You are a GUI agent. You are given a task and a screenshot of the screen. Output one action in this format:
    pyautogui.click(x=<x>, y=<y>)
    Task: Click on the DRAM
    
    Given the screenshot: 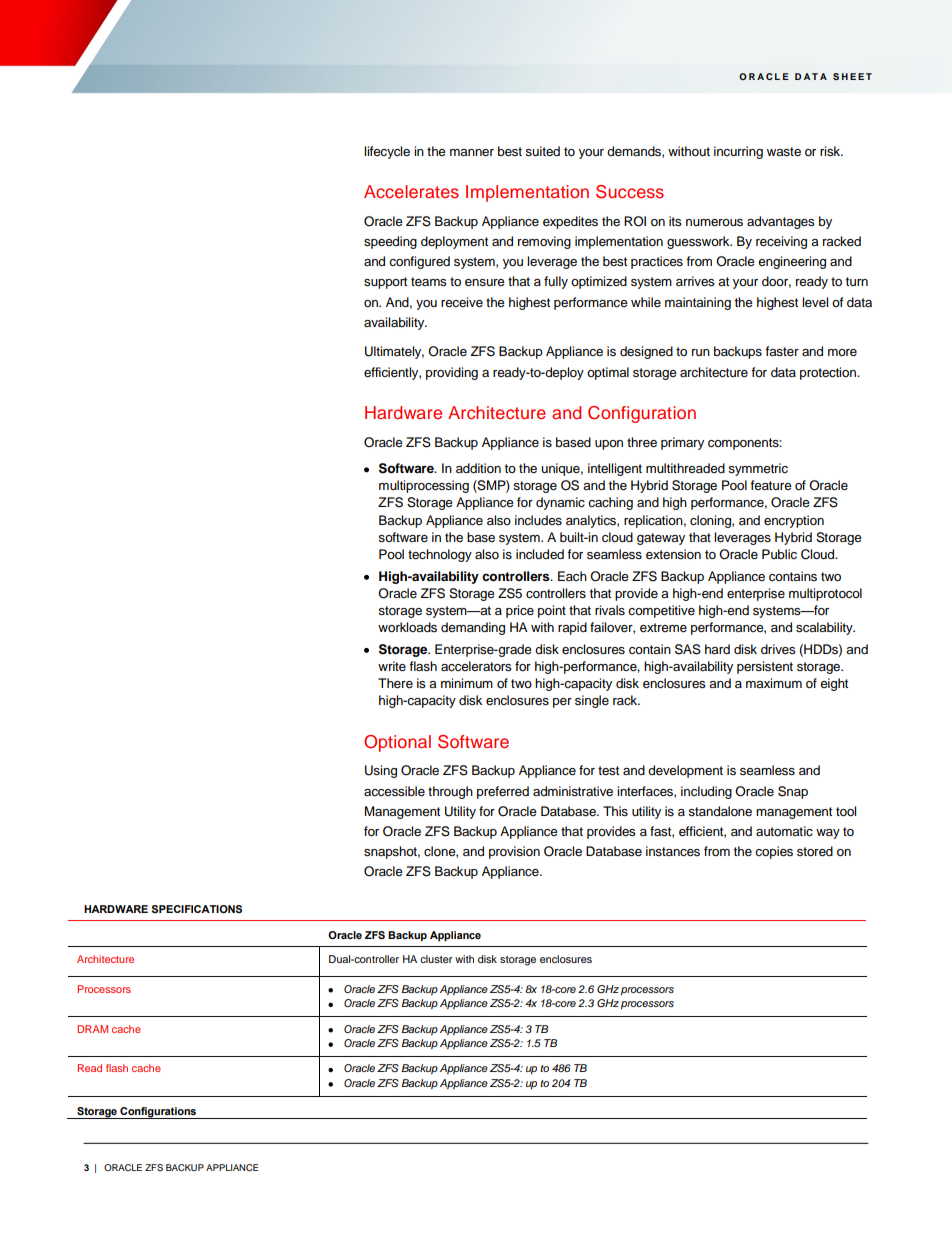 What is the action you would take?
    pyautogui.click(x=92, y=1029)
